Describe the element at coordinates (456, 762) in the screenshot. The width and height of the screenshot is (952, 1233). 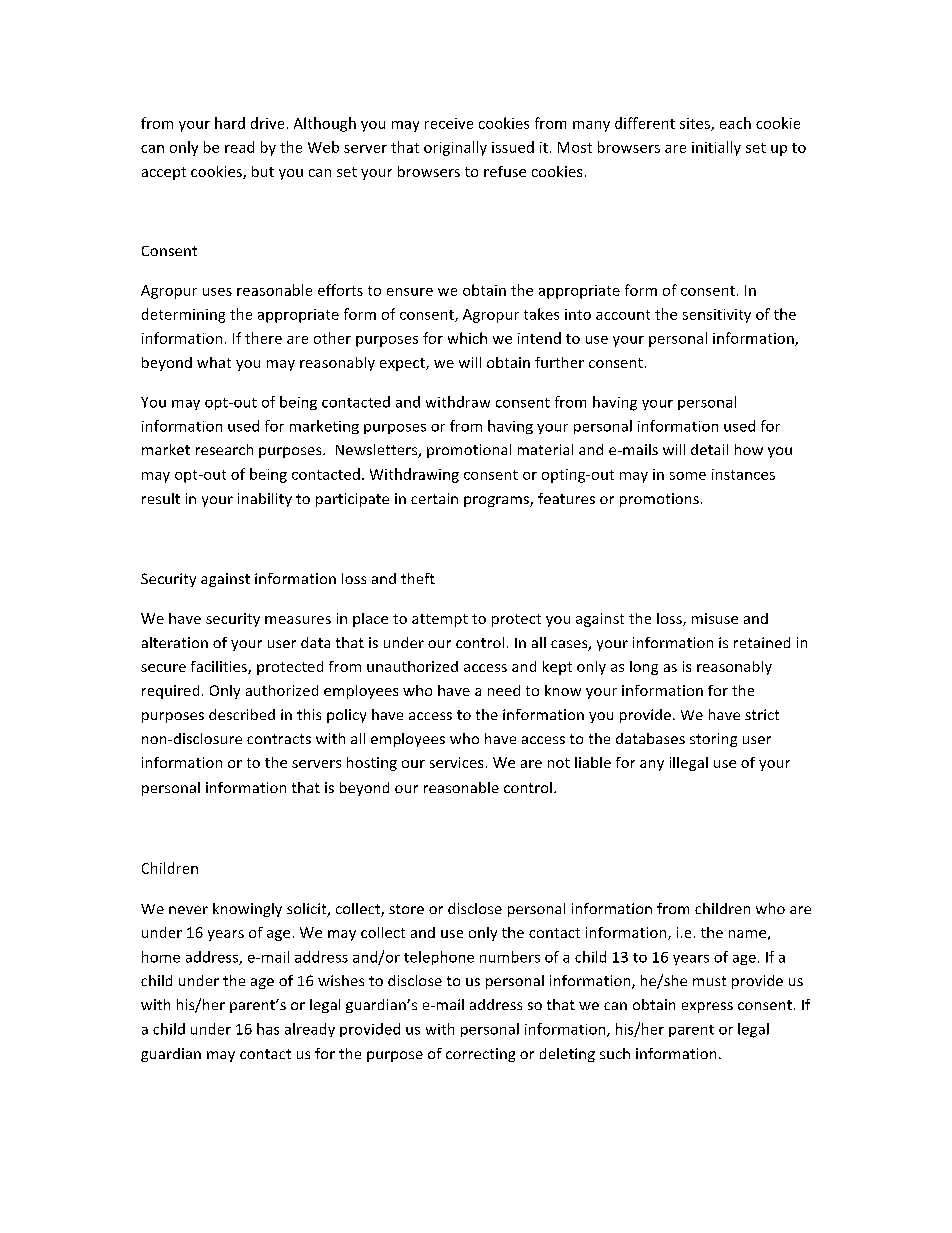
I see `services` at that location.
